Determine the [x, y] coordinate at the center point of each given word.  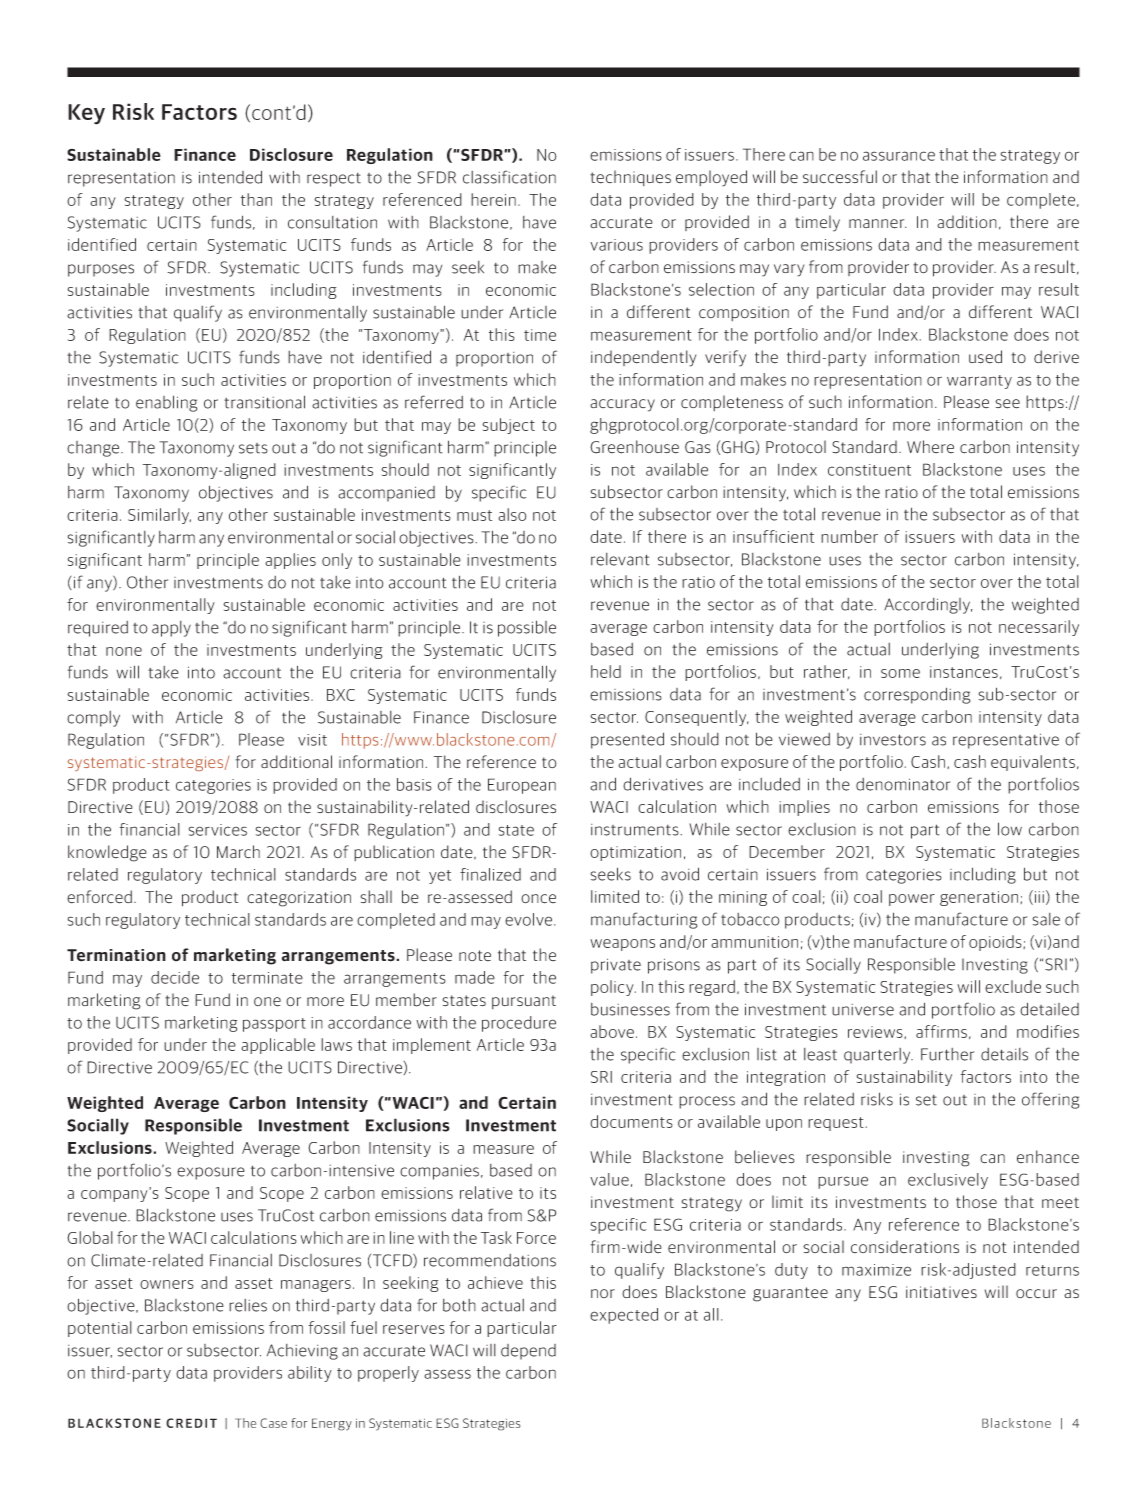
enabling [166, 403]
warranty [979, 382]
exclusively [948, 1181]
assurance [899, 156]
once [538, 899]
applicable [278, 1046]
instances [964, 672]
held [606, 671]
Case [273, 1423]
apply [171, 629]
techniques [630, 178]
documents [631, 1121]
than [256, 199]
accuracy [622, 405]
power [912, 900]
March [238, 852]
